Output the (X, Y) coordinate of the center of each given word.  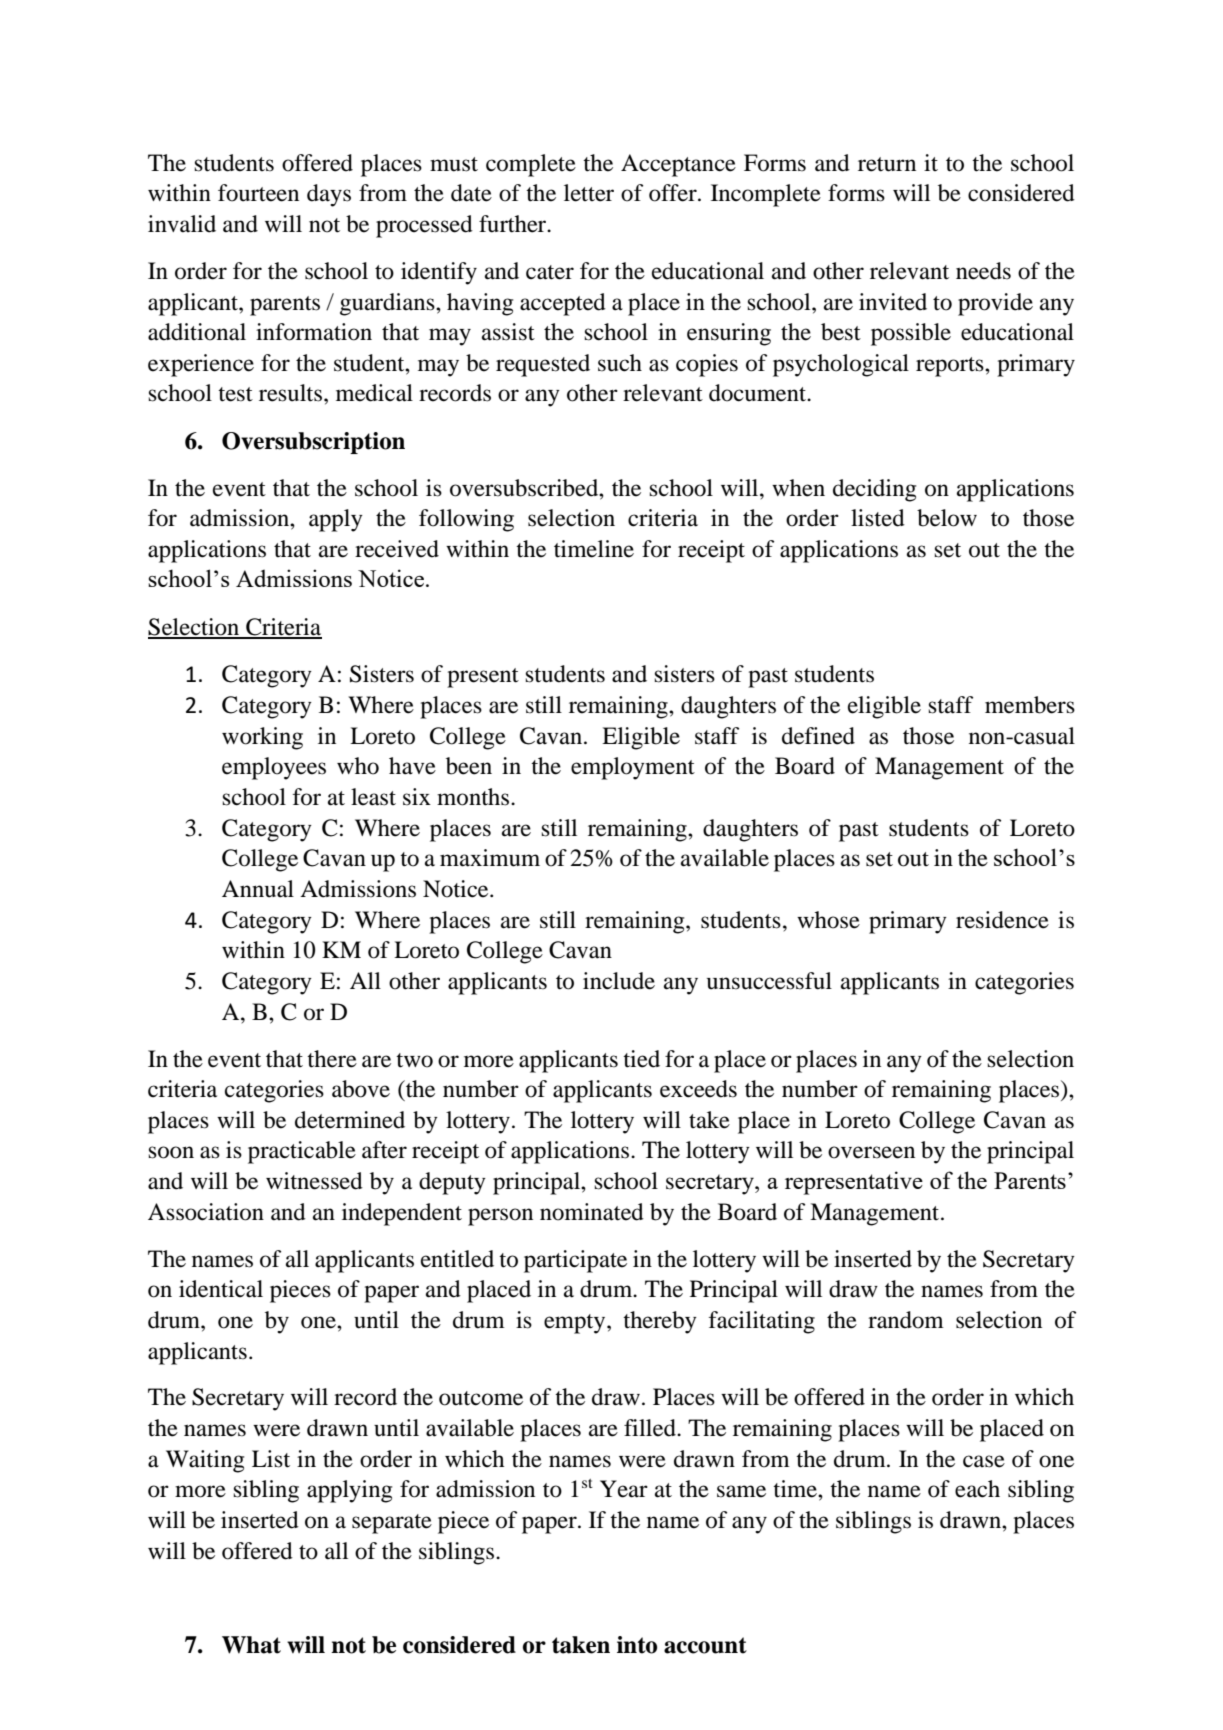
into (637, 1645)
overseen (871, 1152)
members (1030, 705)
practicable (302, 1152)
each (977, 1489)
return (887, 164)
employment (633, 768)
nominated (592, 1212)
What (251, 1645)
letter (589, 193)
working (262, 738)
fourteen (258, 193)
